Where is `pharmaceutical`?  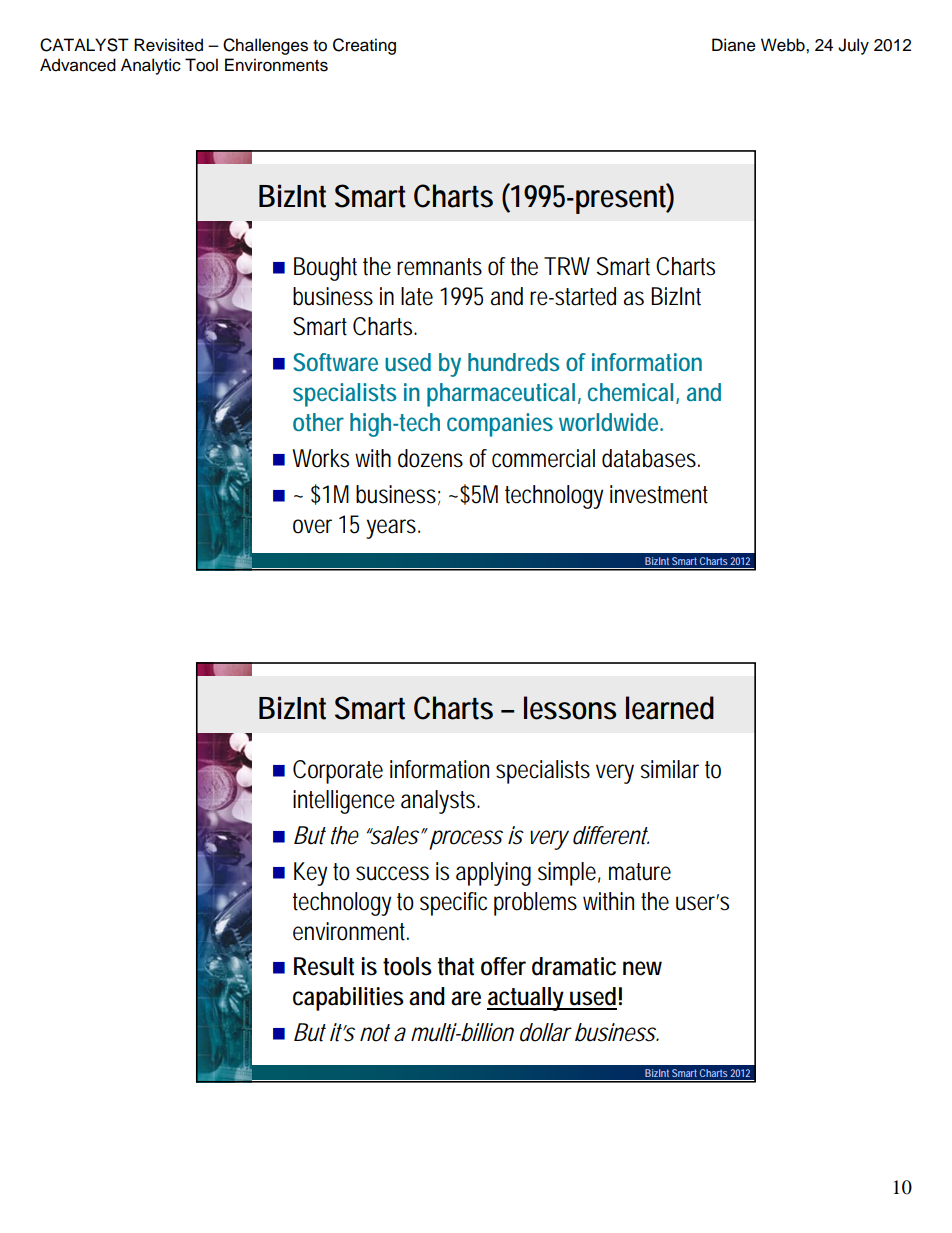 pharmaceutical is located at coordinates (501, 395).
